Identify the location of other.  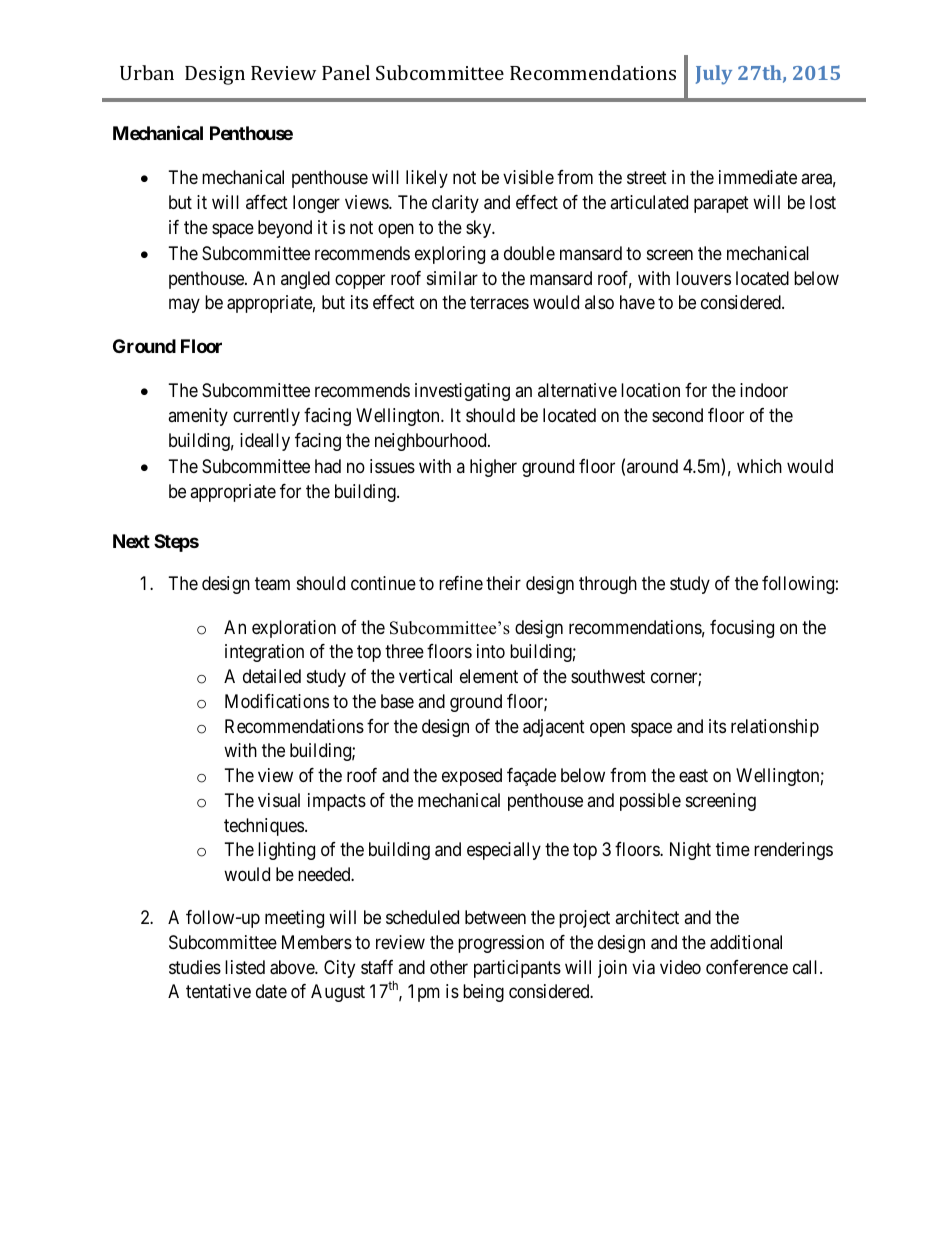
(449, 967).
